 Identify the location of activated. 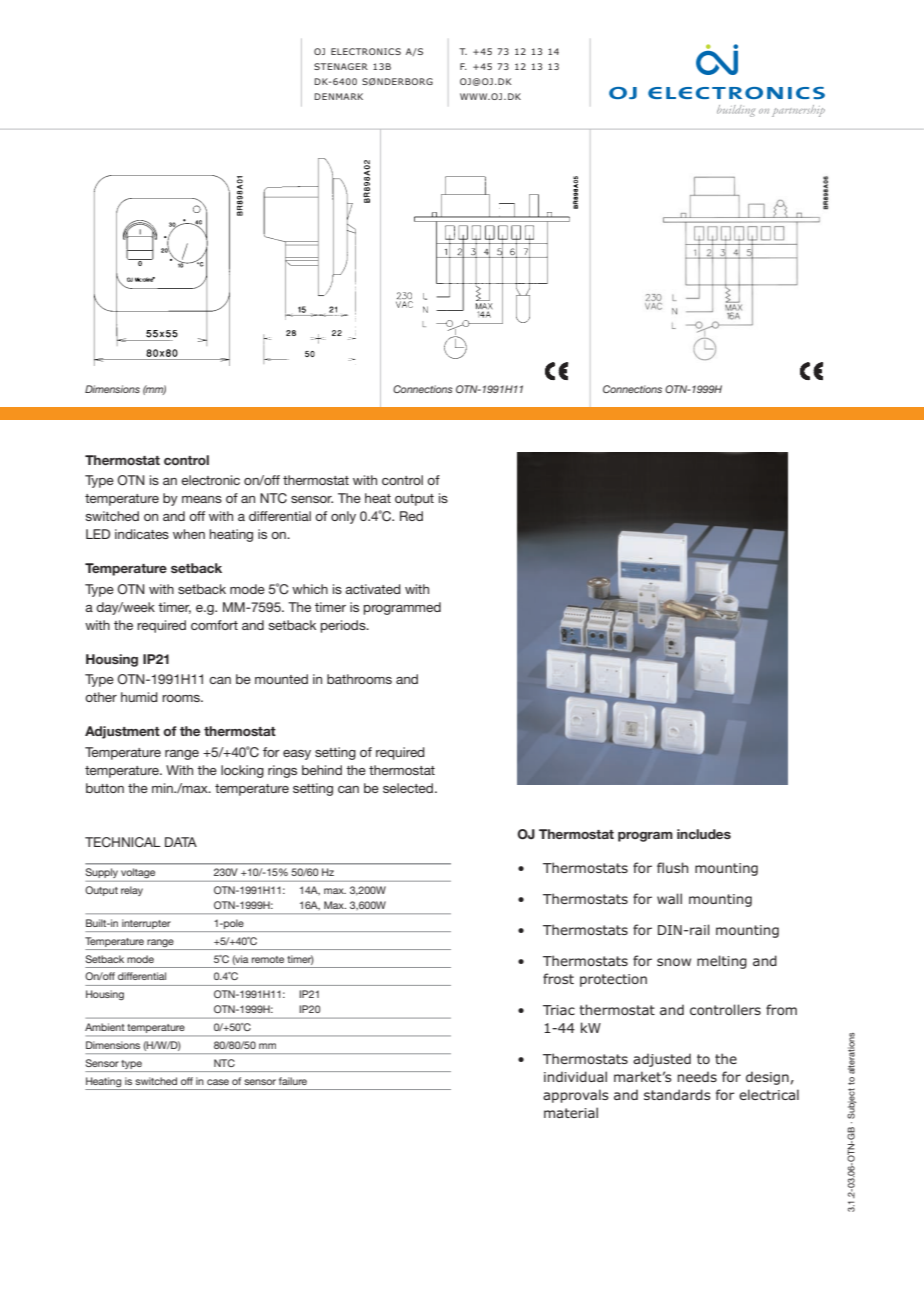
(373, 589).
